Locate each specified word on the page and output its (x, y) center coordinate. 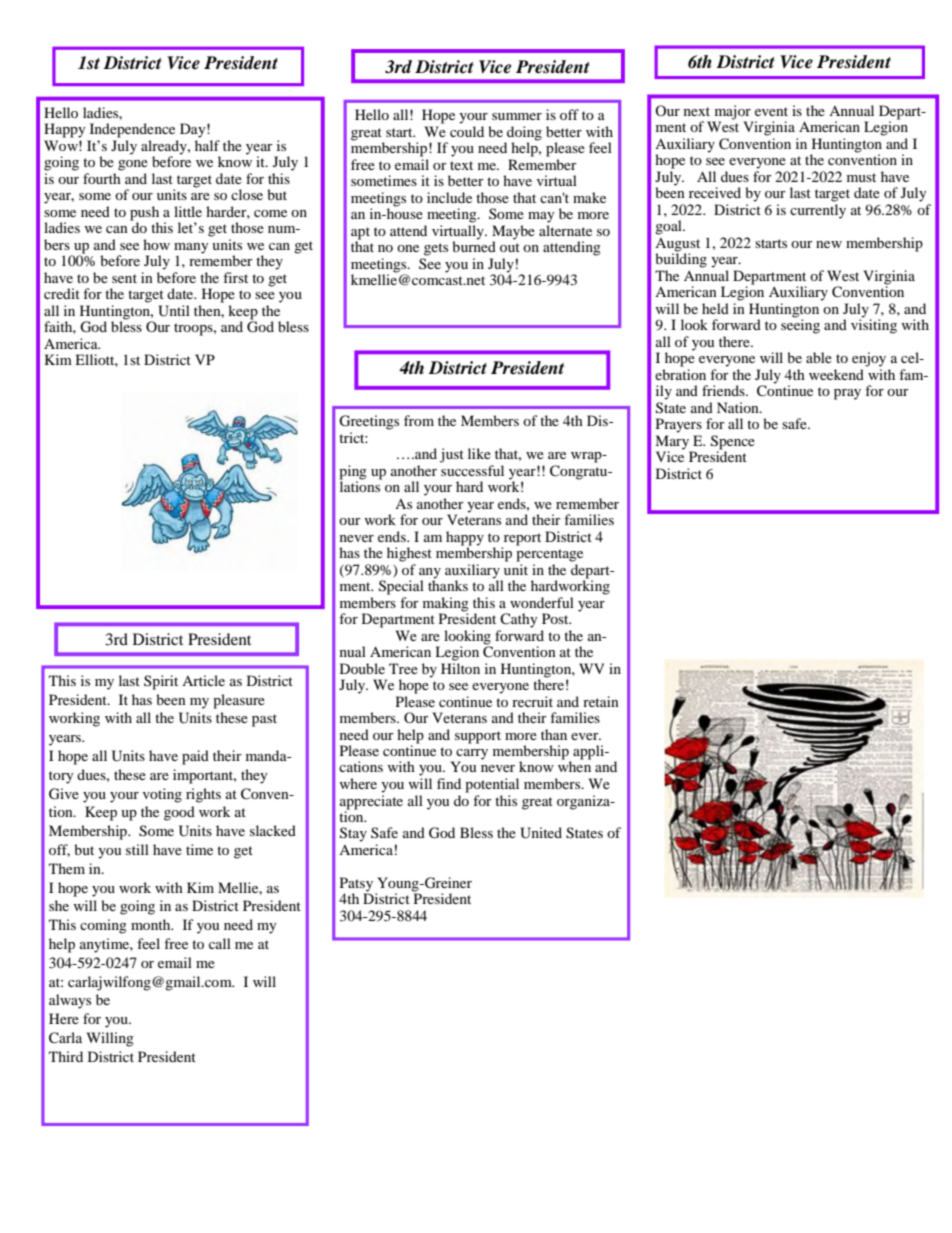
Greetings (369, 422)
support (478, 737)
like (479, 453)
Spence (733, 442)
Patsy (356, 885)
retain (601, 701)
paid (195, 757)
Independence (132, 130)
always (70, 1001)
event (771, 111)
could (467, 131)
